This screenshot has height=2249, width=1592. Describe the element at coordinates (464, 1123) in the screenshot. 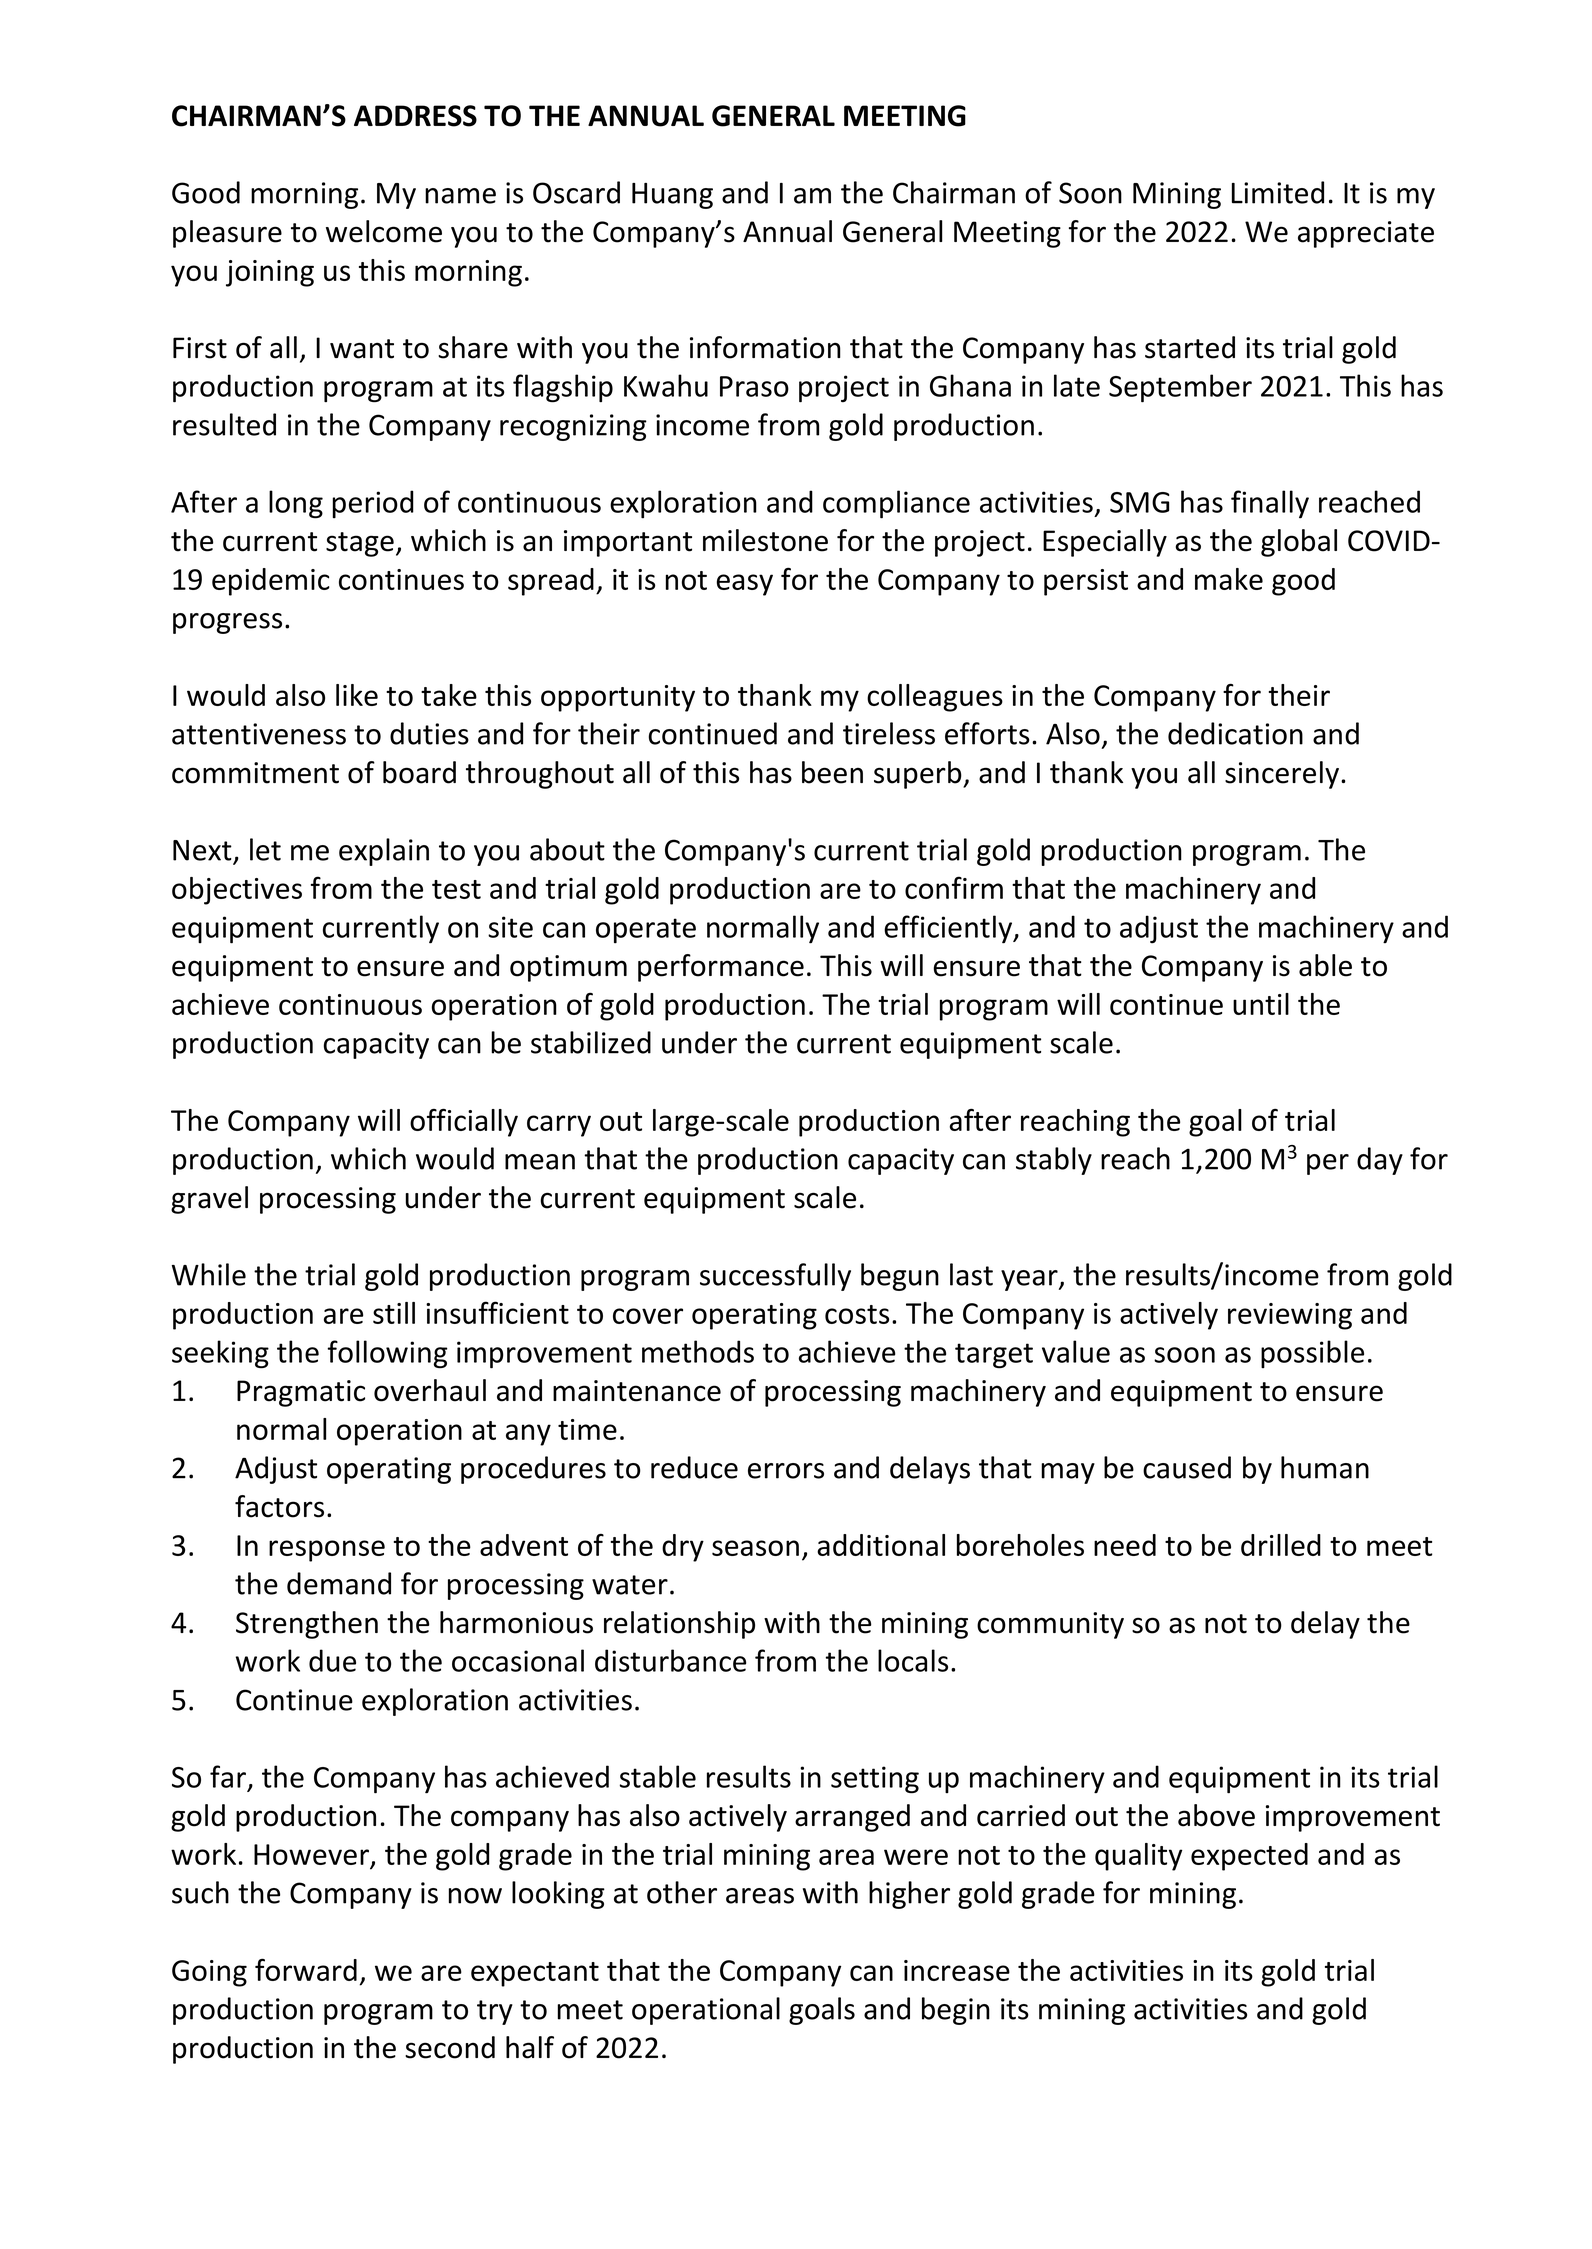

I see `officially` at that location.
